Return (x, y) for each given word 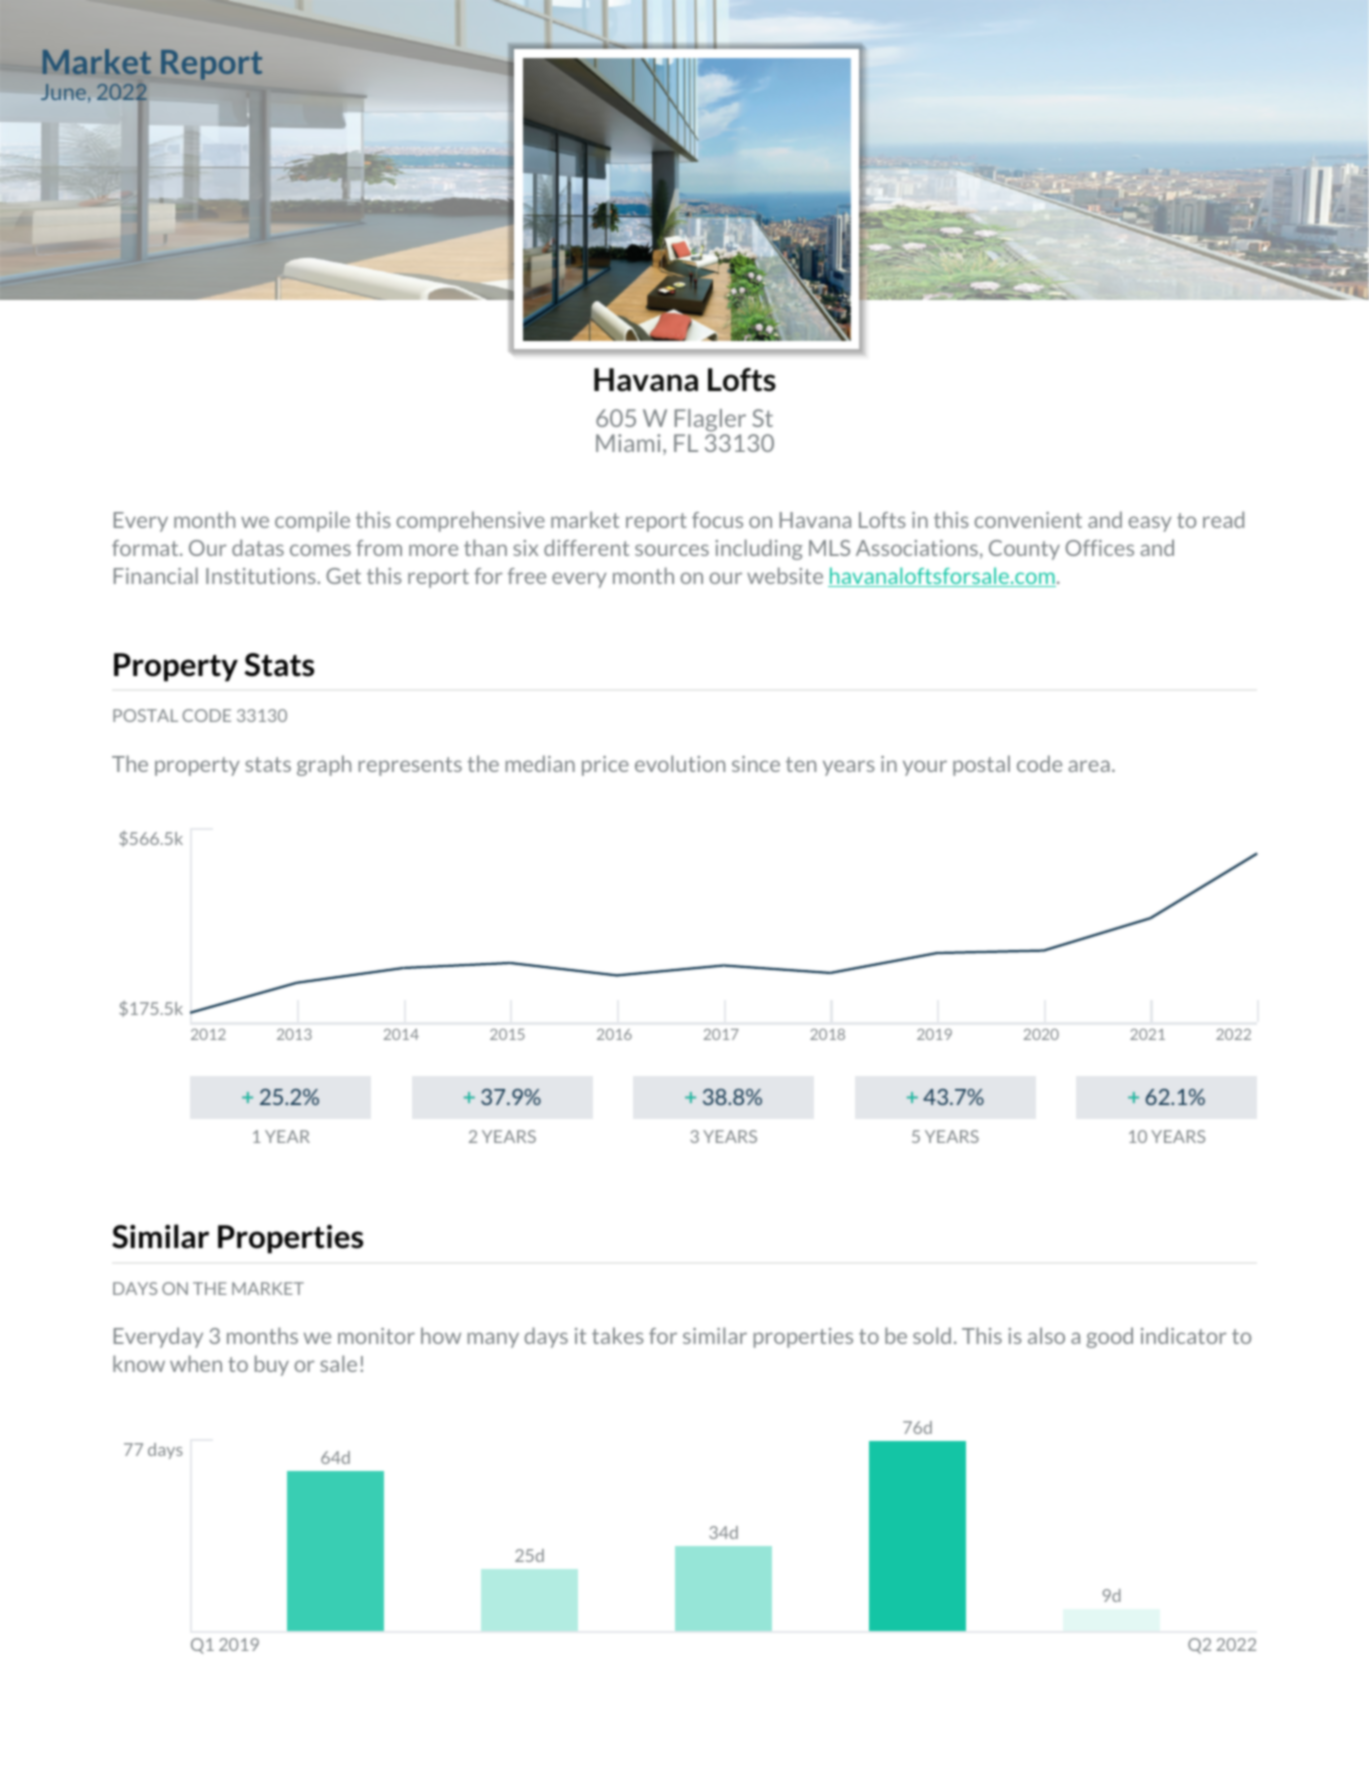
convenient (1028, 520)
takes (618, 1335)
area (1089, 766)
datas (258, 547)
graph (324, 765)
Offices (1099, 548)
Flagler (710, 422)
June (63, 92)
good (1110, 1337)
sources (672, 550)
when (196, 1363)
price (605, 766)
